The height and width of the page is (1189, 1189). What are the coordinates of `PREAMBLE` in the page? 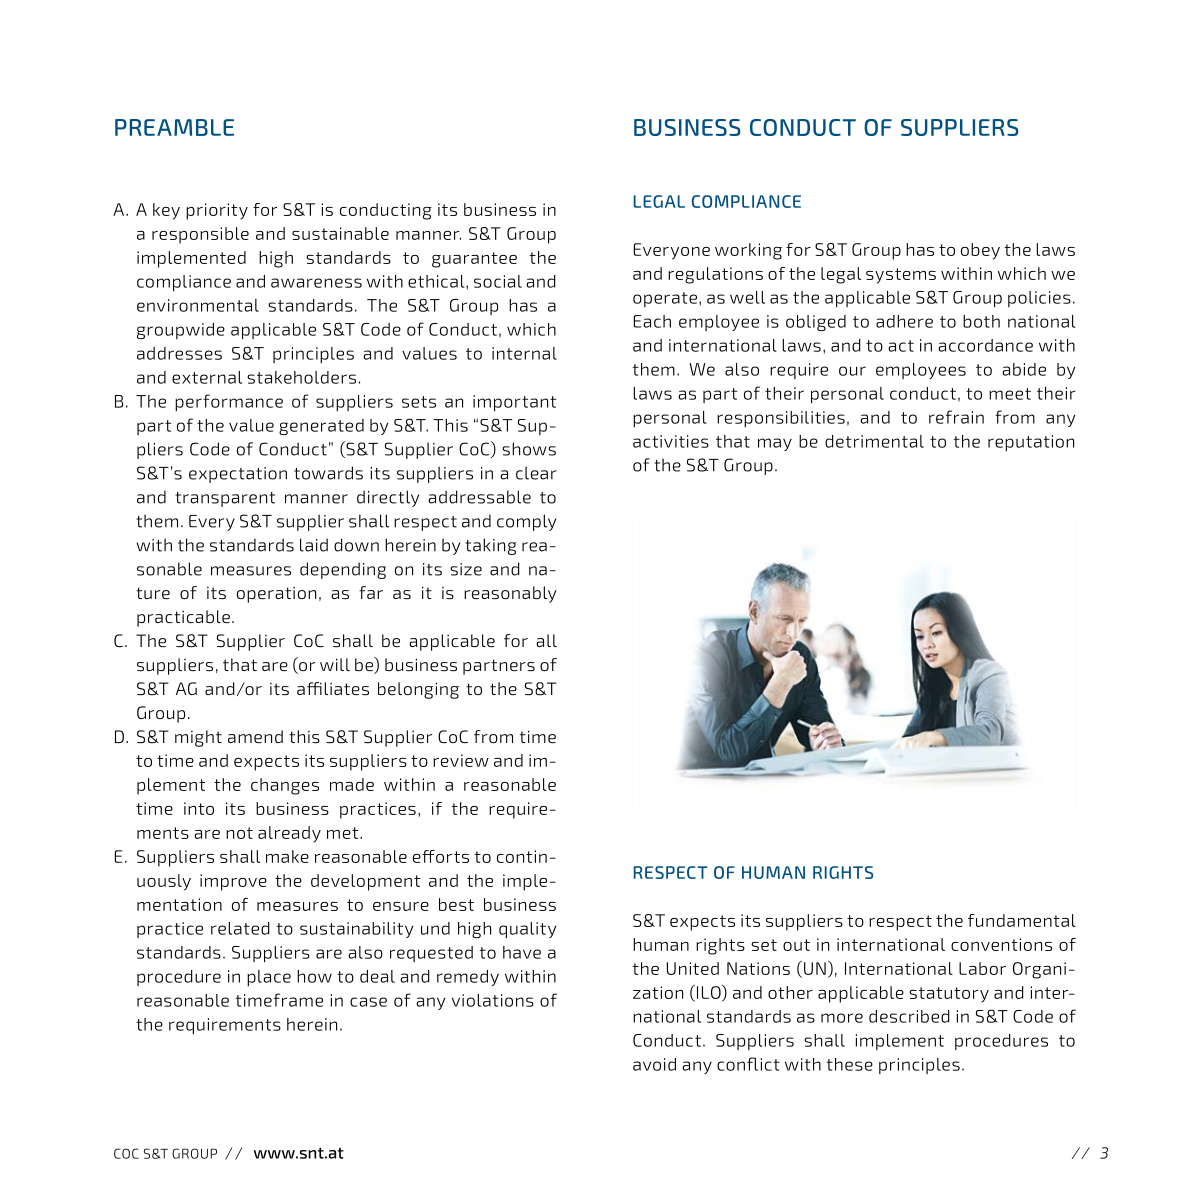 It's located at (174, 127).
